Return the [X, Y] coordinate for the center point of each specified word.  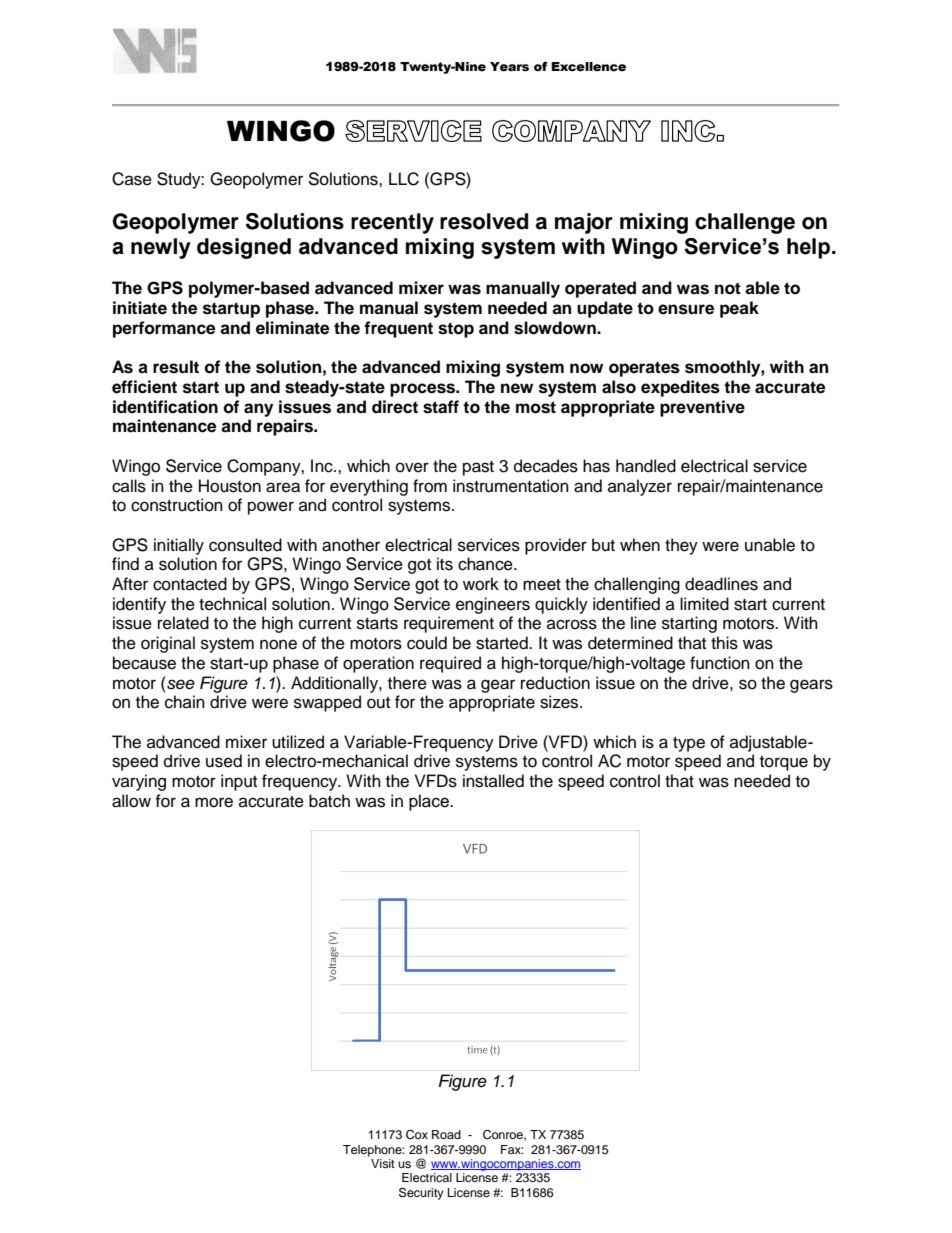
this [724, 643]
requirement [449, 624]
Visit [383, 1163]
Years [509, 67]
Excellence [588, 67]
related [183, 623]
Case [132, 179]
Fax [512, 1149]
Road [446, 1134]
